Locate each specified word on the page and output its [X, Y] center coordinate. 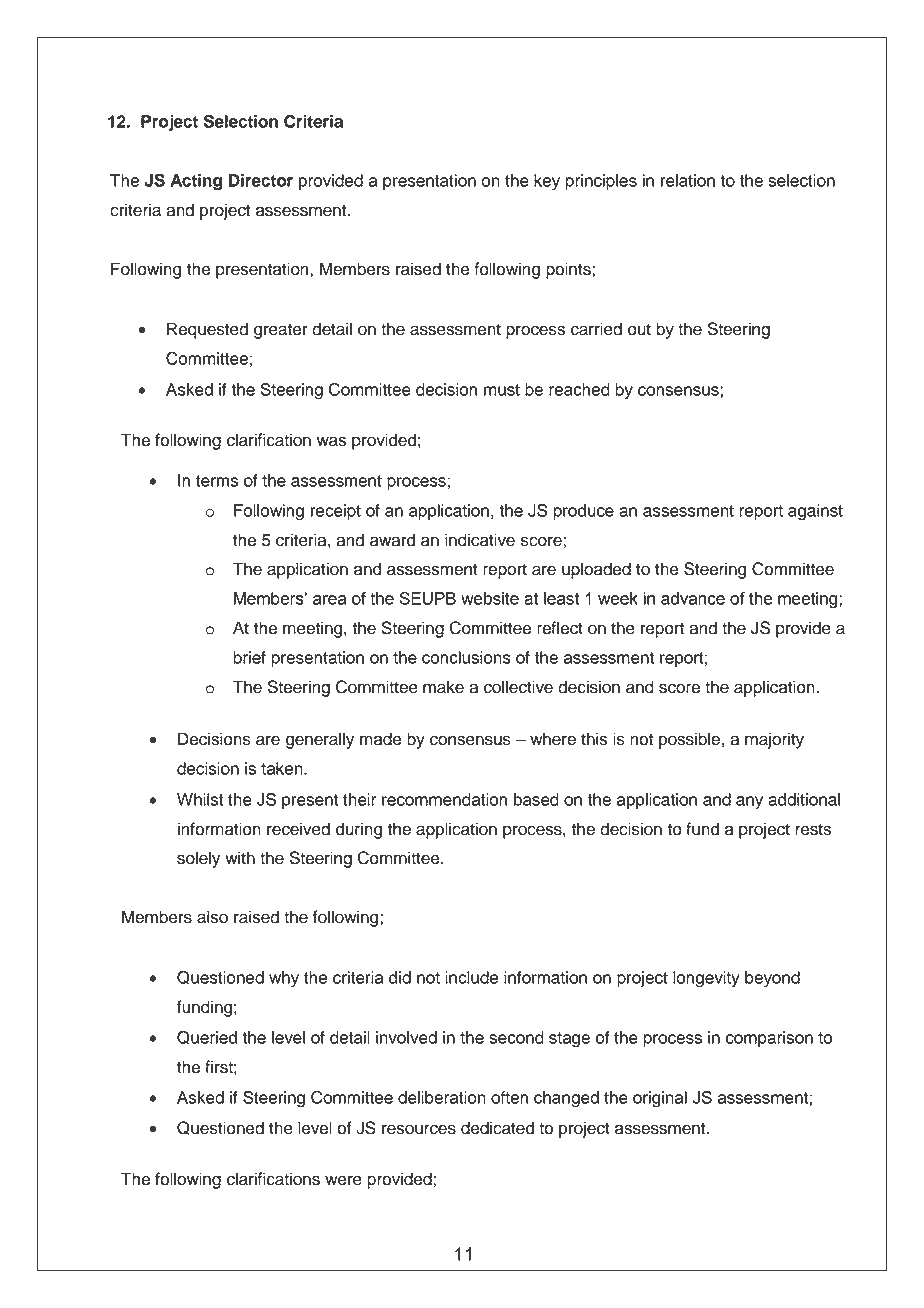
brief [249, 657]
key [547, 182]
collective [518, 687]
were [343, 1180]
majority [774, 740]
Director [261, 180]
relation [688, 180]
